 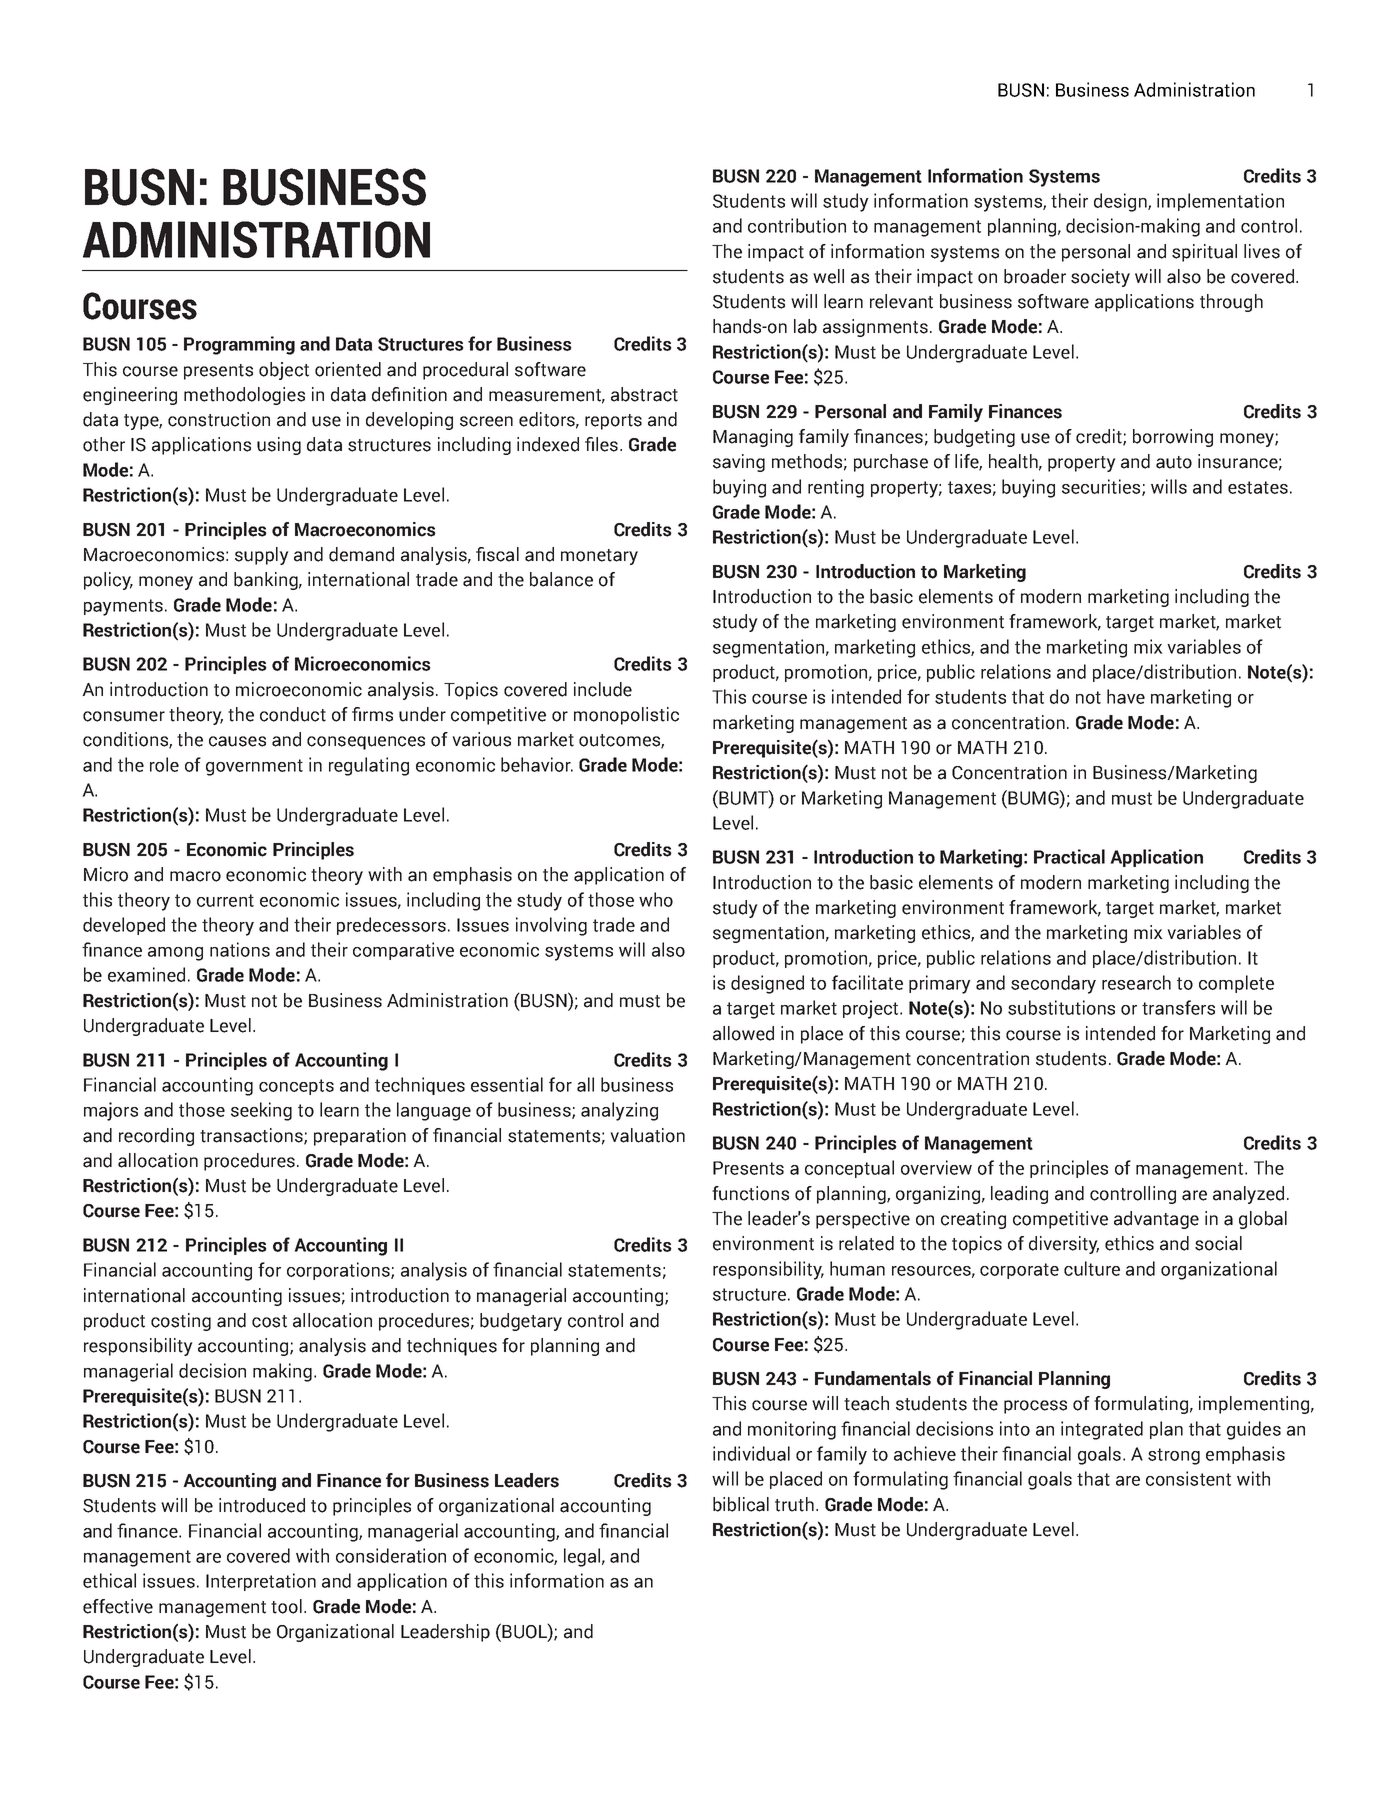 I want to click on Interpretation, so click(x=261, y=1582).
